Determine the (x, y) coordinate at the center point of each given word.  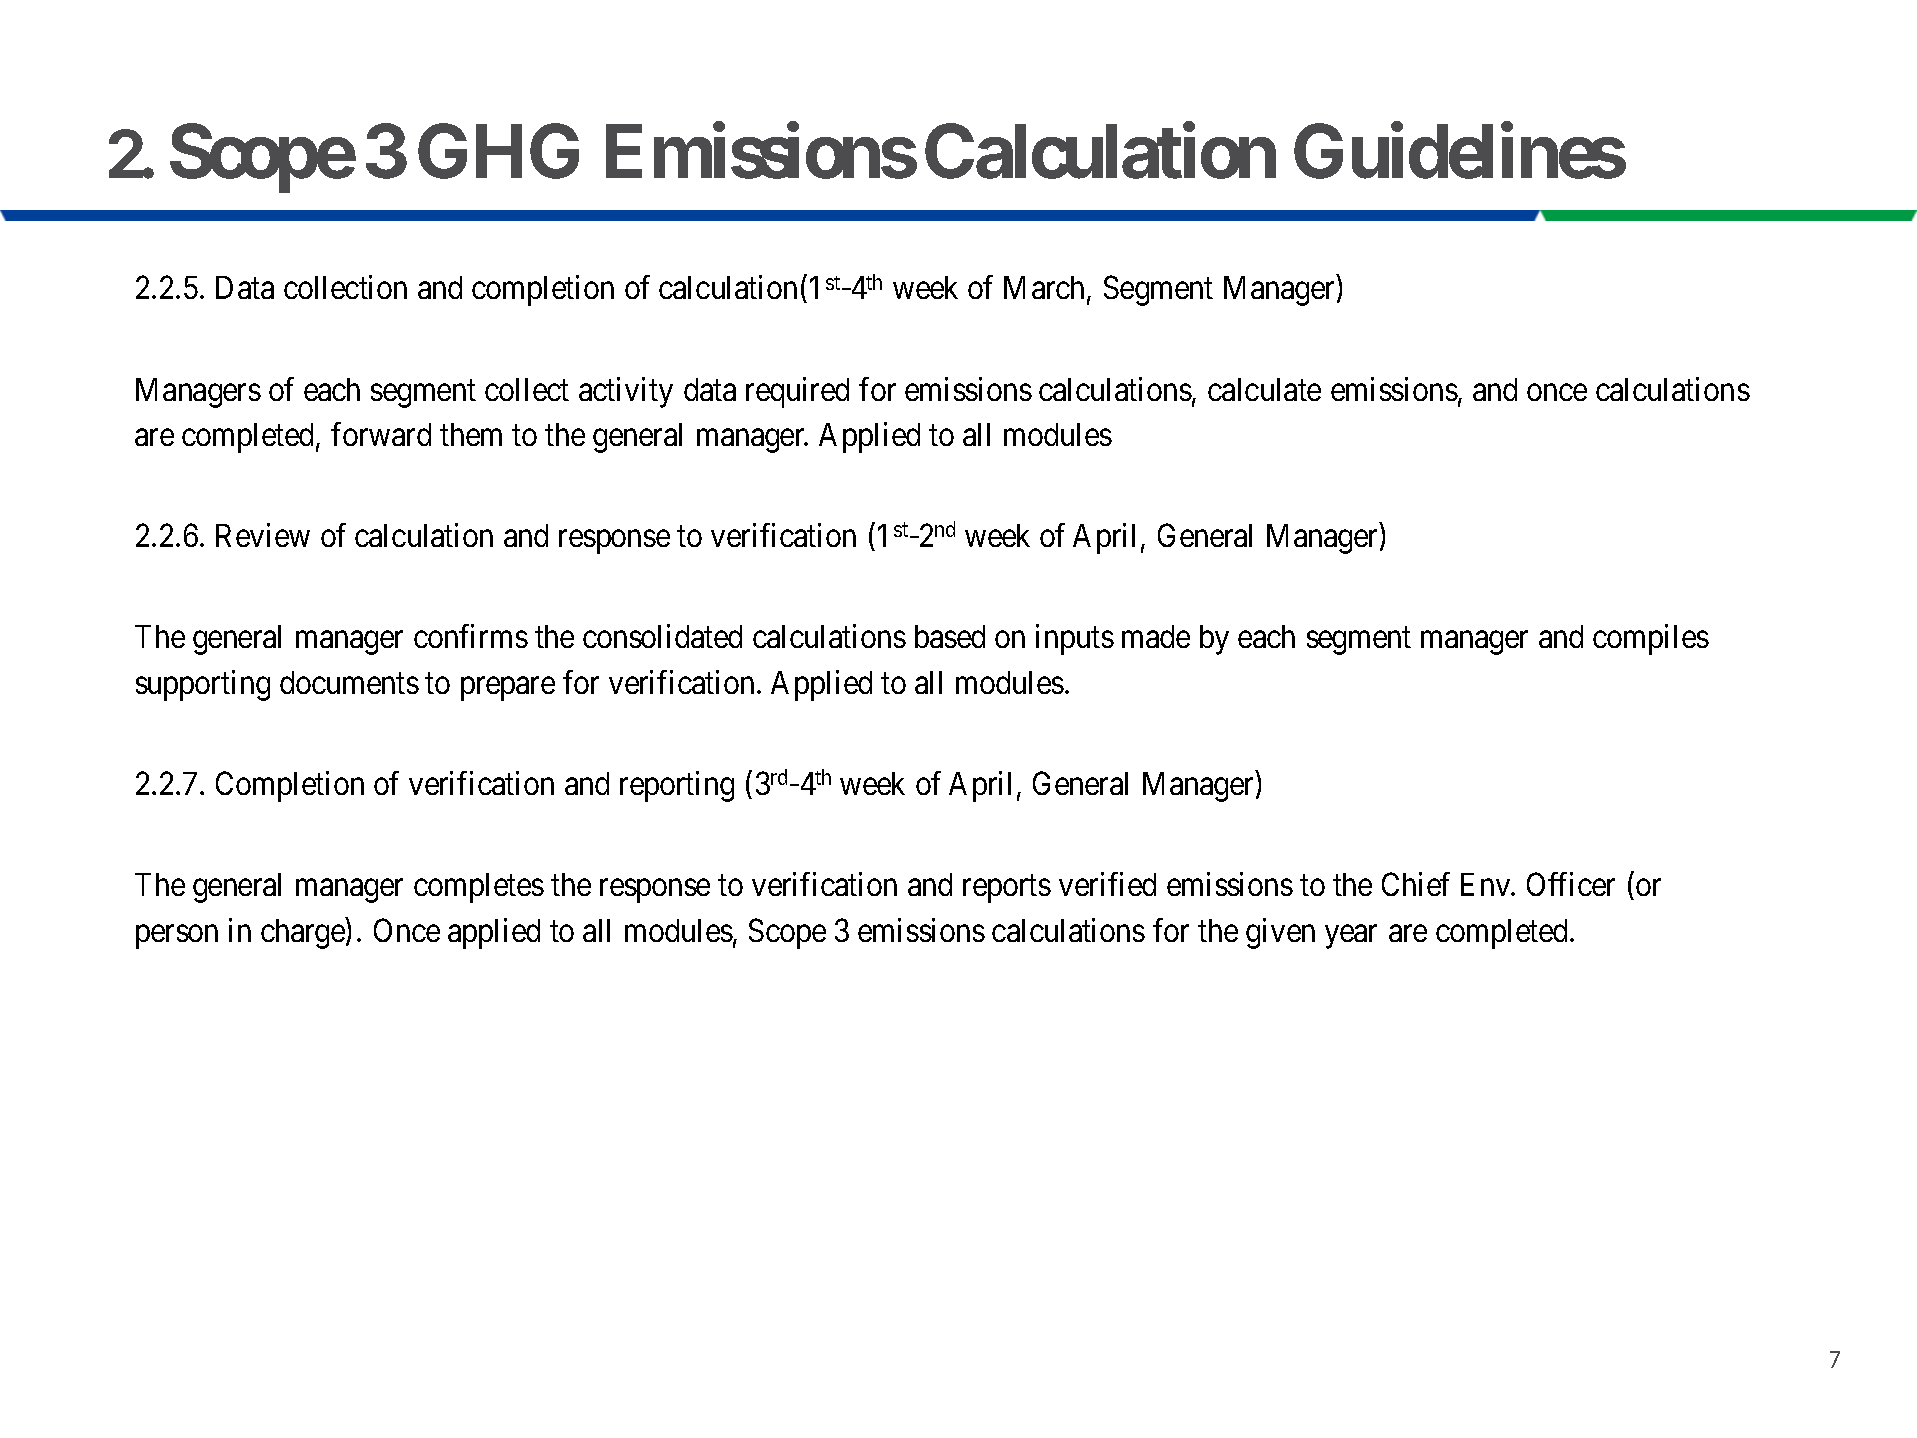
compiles (1651, 640)
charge (303, 934)
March (1046, 289)
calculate (1264, 389)
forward (381, 434)
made (1156, 636)
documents (349, 682)
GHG (498, 151)
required (797, 392)
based (950, 636)
